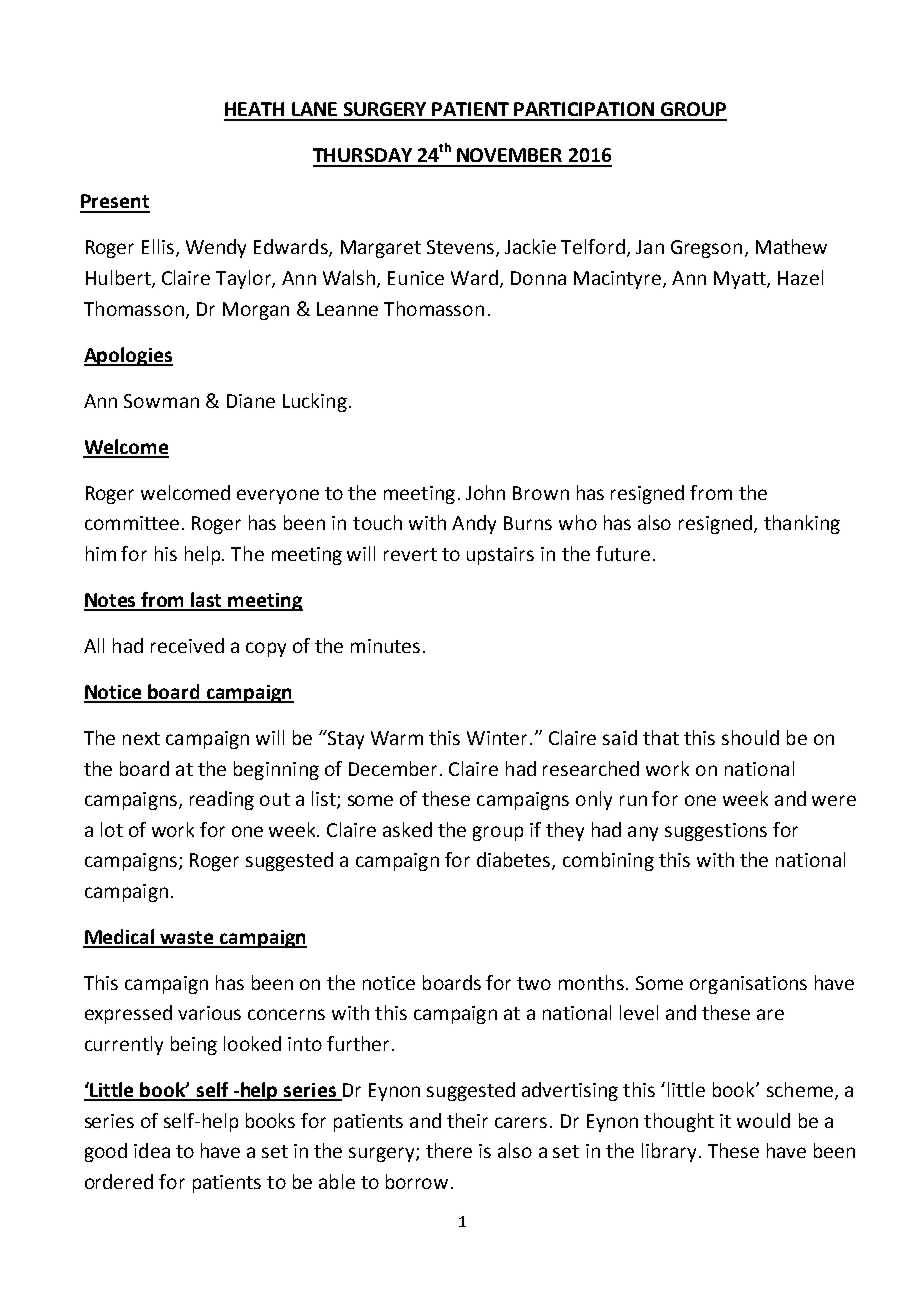 This screenshot has height=1308, width=924. Describe the element at coordinates (802, 524) in the screenshot. I see `thanking` at that location.
